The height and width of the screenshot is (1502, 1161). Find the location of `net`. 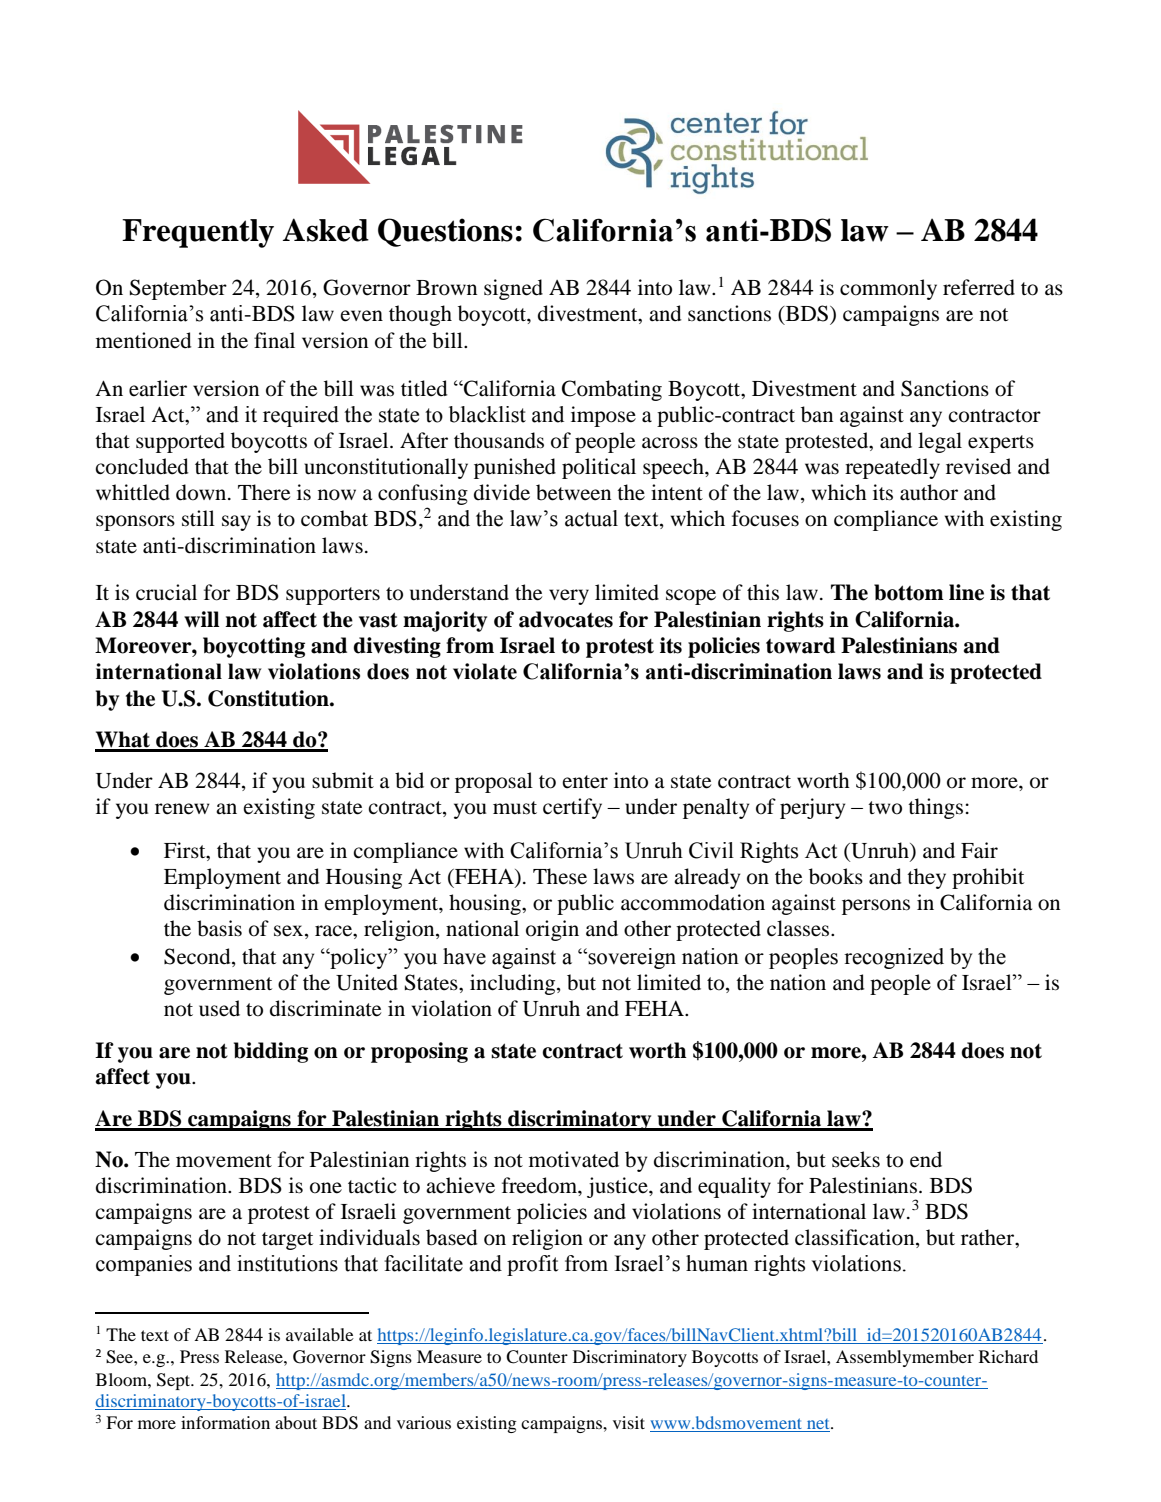

net is located at coordinates (818, 1425).
